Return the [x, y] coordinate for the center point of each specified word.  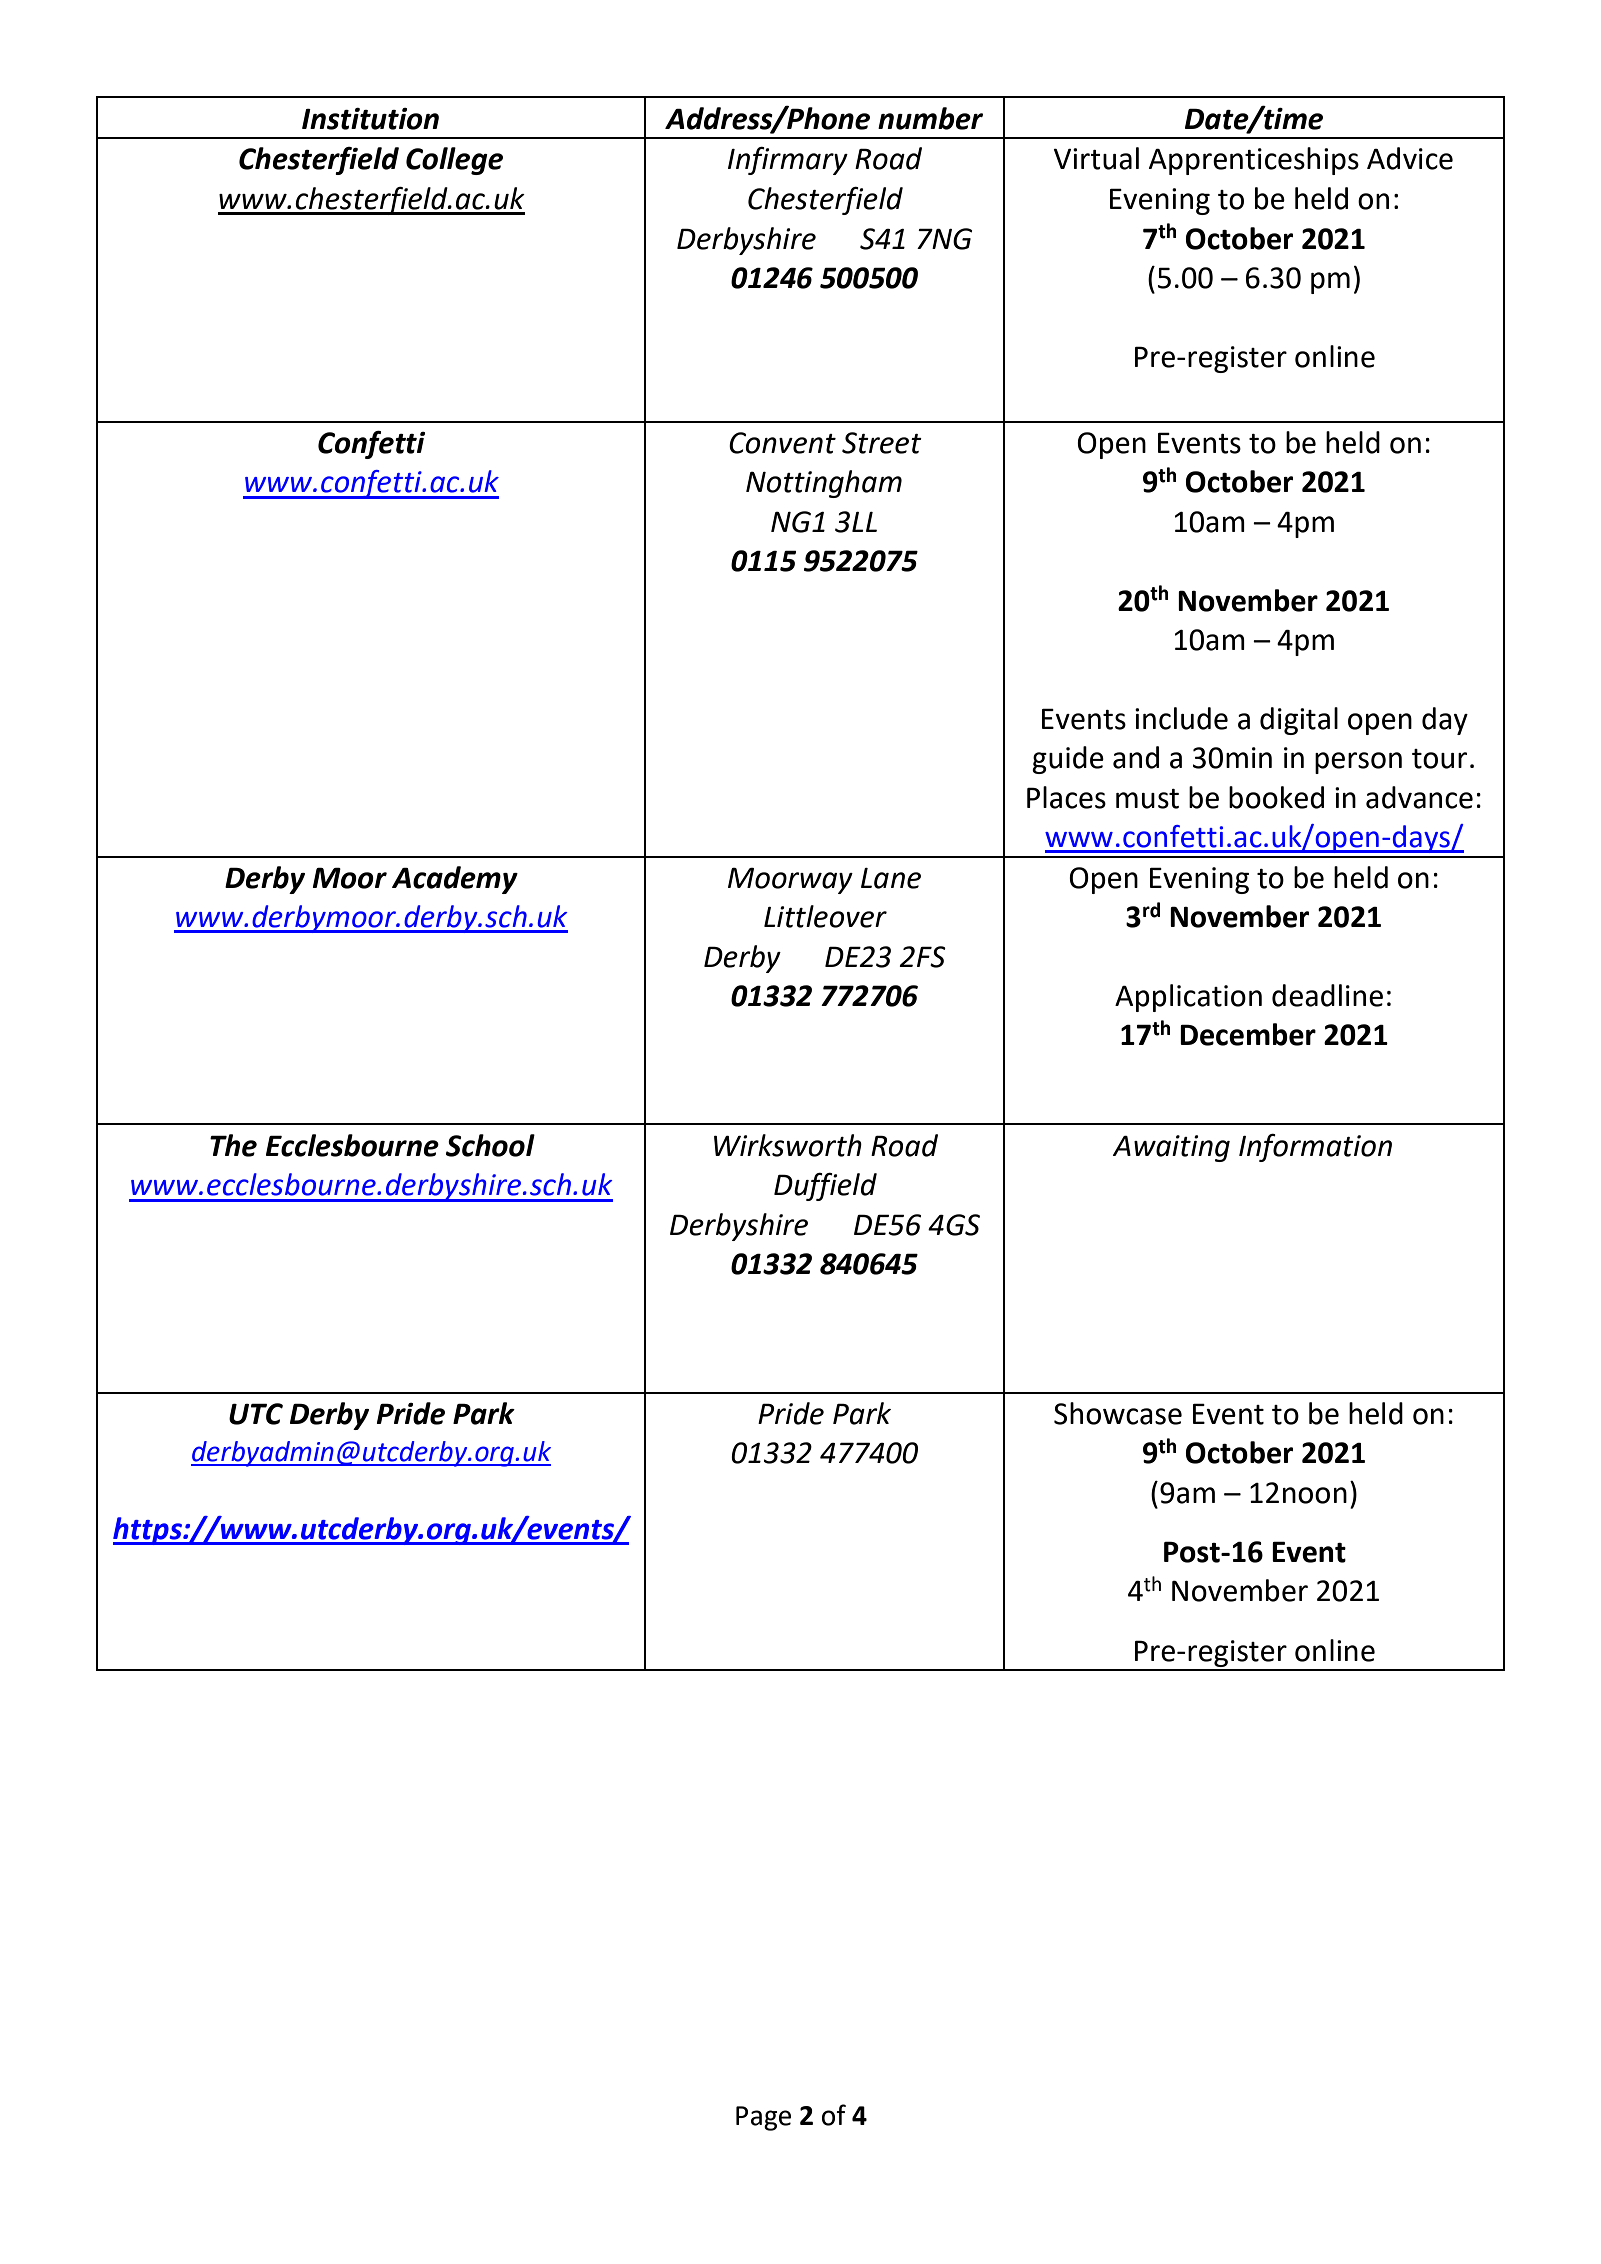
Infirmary [788, 161]
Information [1315, 1148]
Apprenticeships [1254, 161]
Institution [370, 119]
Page [763, 2118]
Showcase [1118, 1413]
